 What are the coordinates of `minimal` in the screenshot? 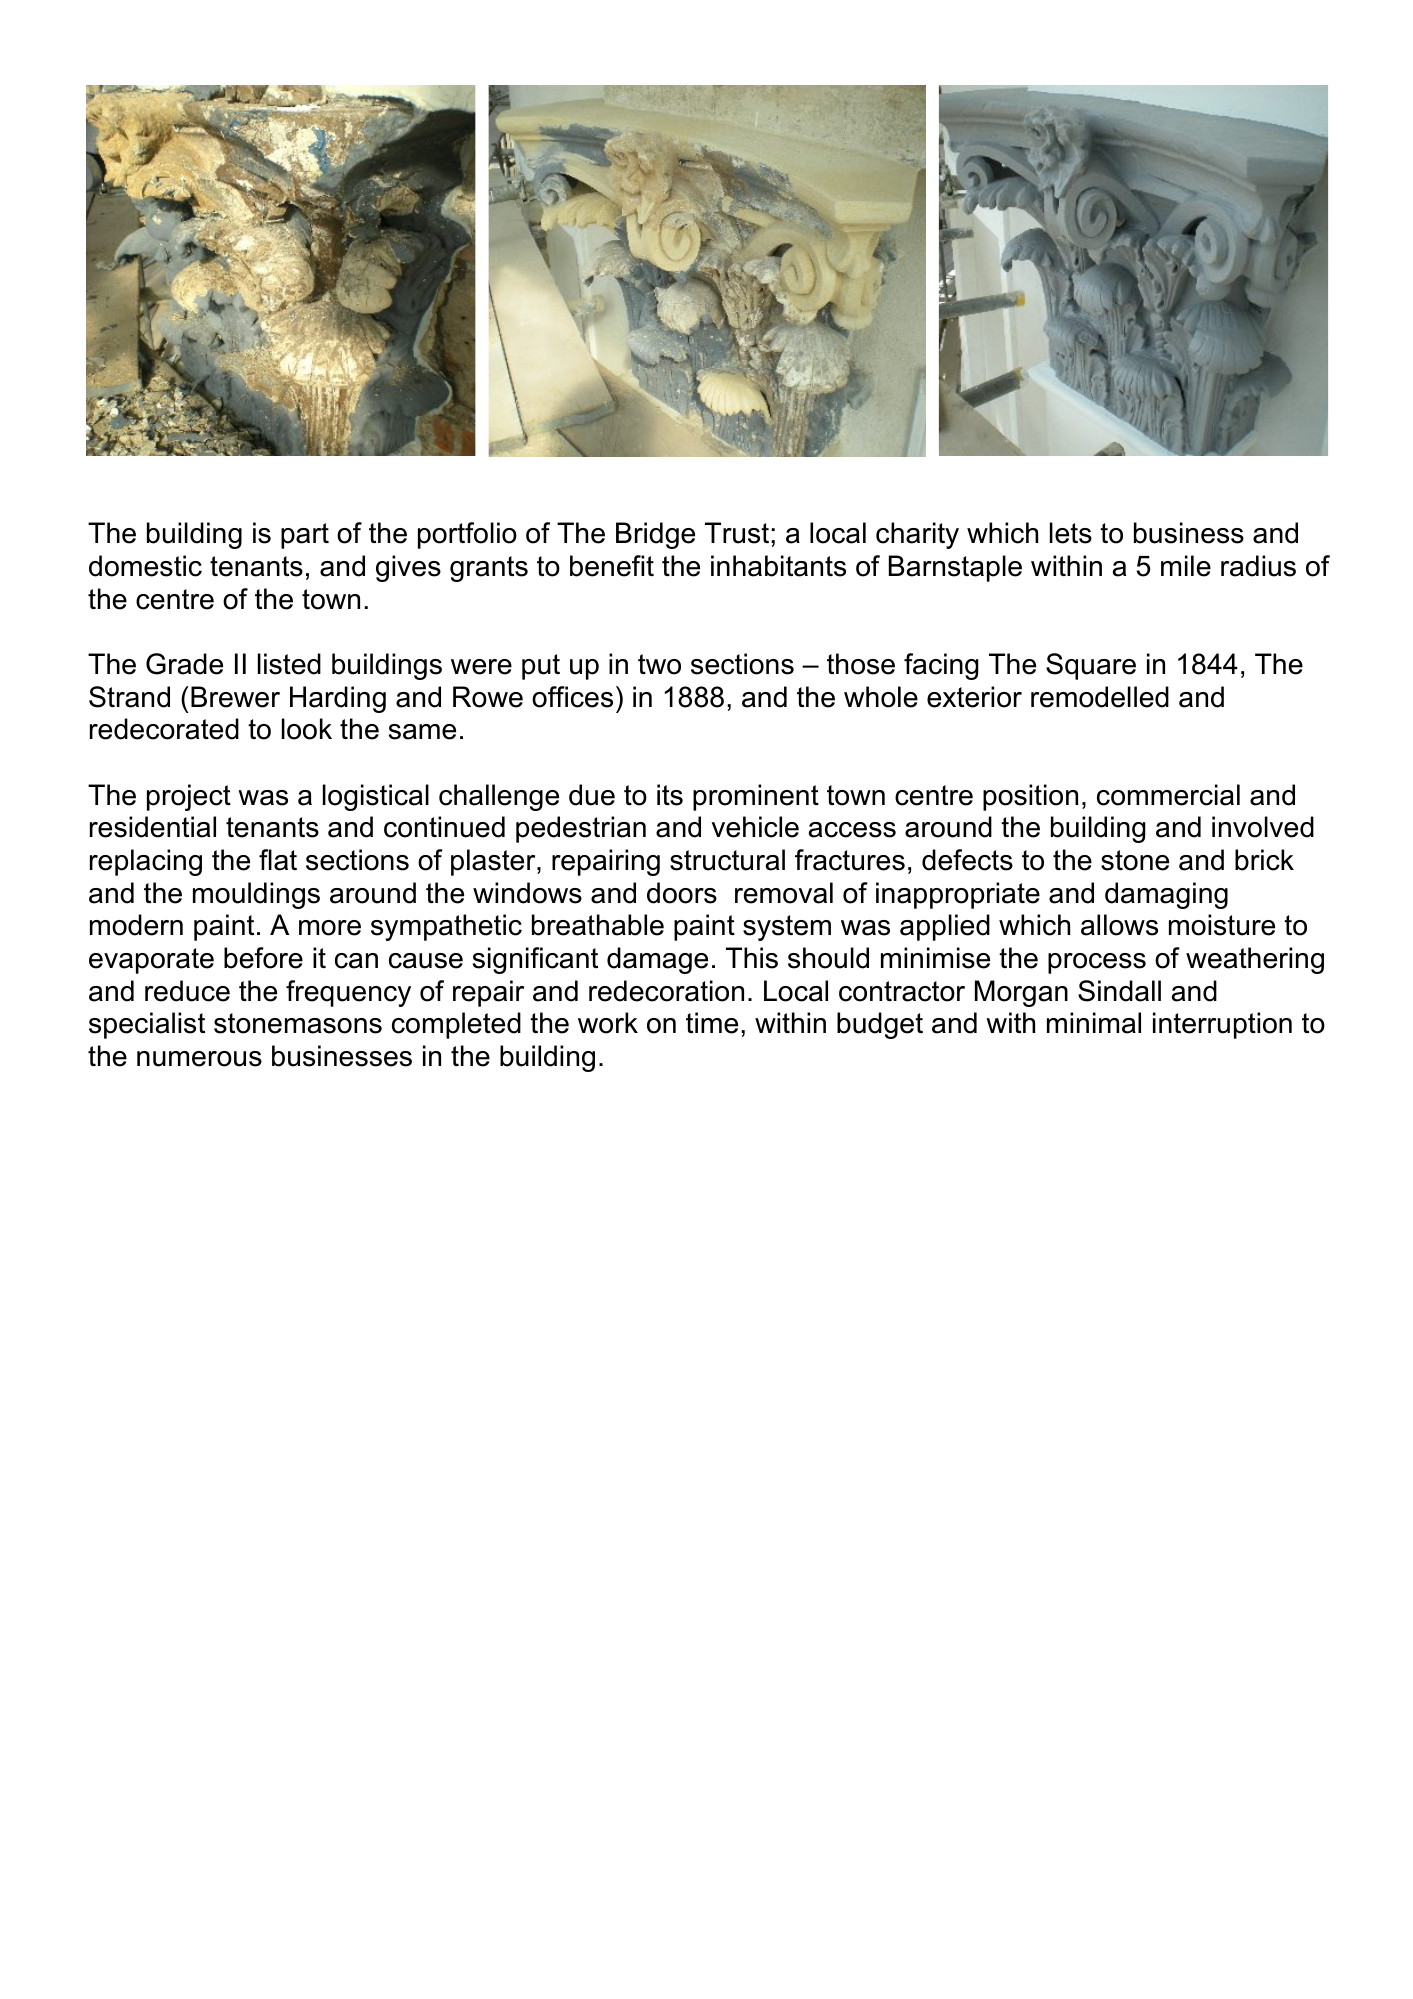 It's located at (1094, 1023).
